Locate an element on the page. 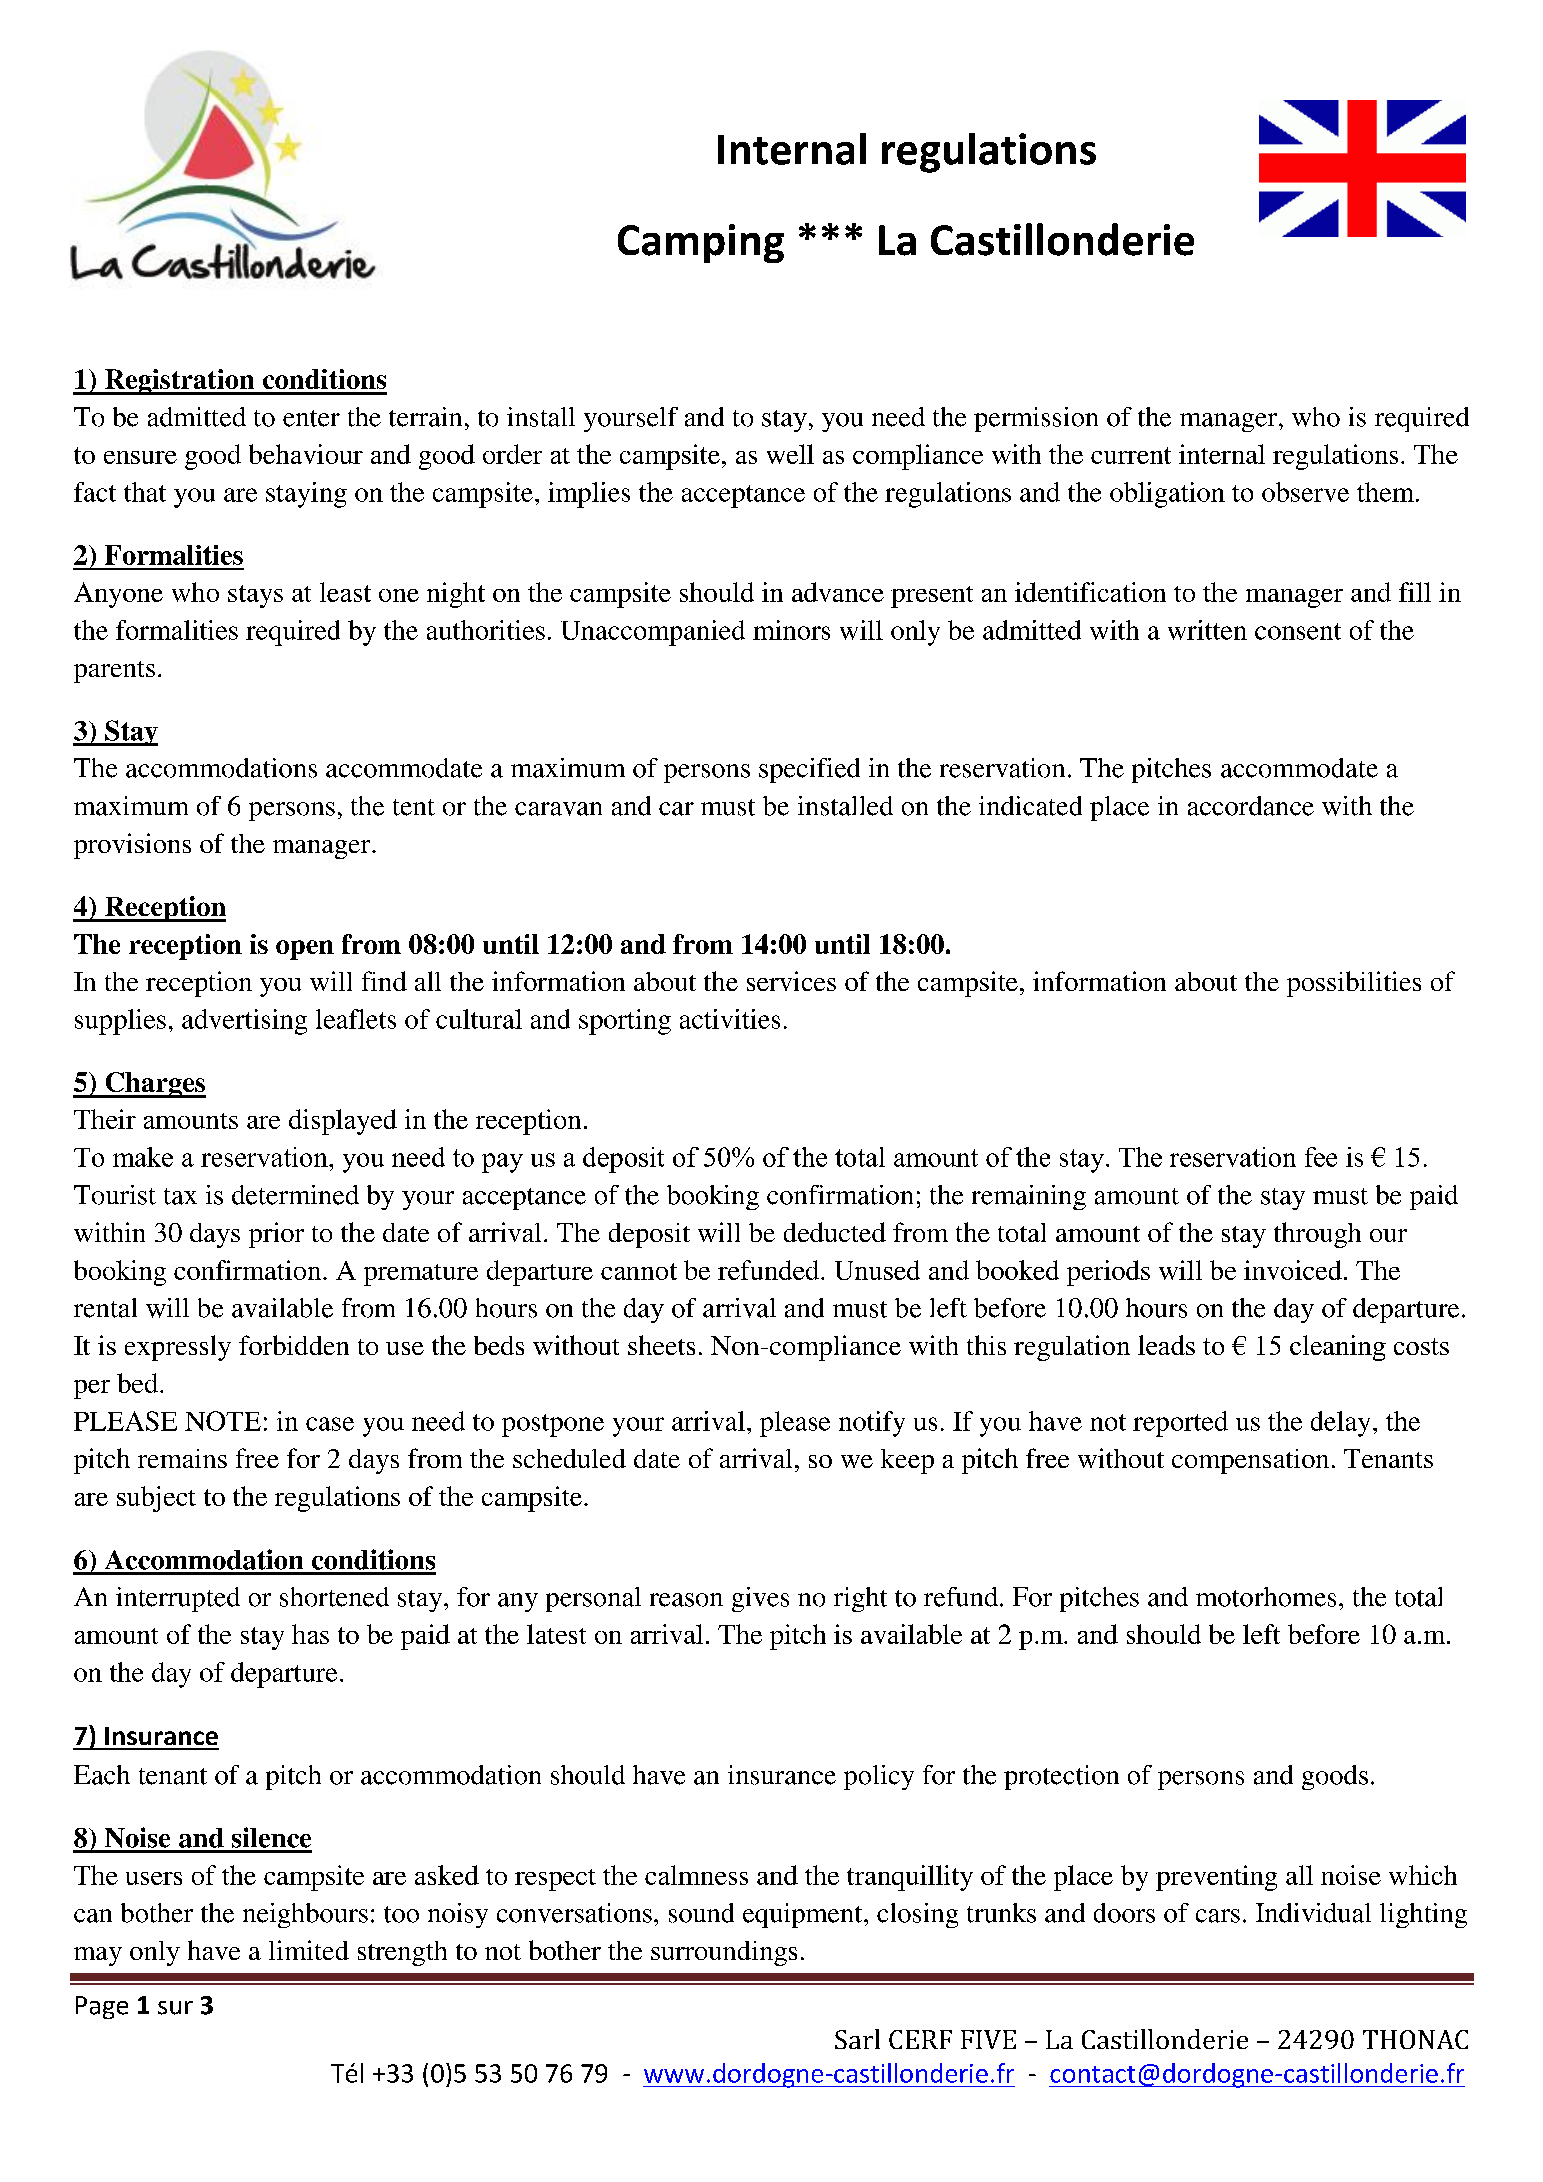  current is located at coordinates (1131, 455).
